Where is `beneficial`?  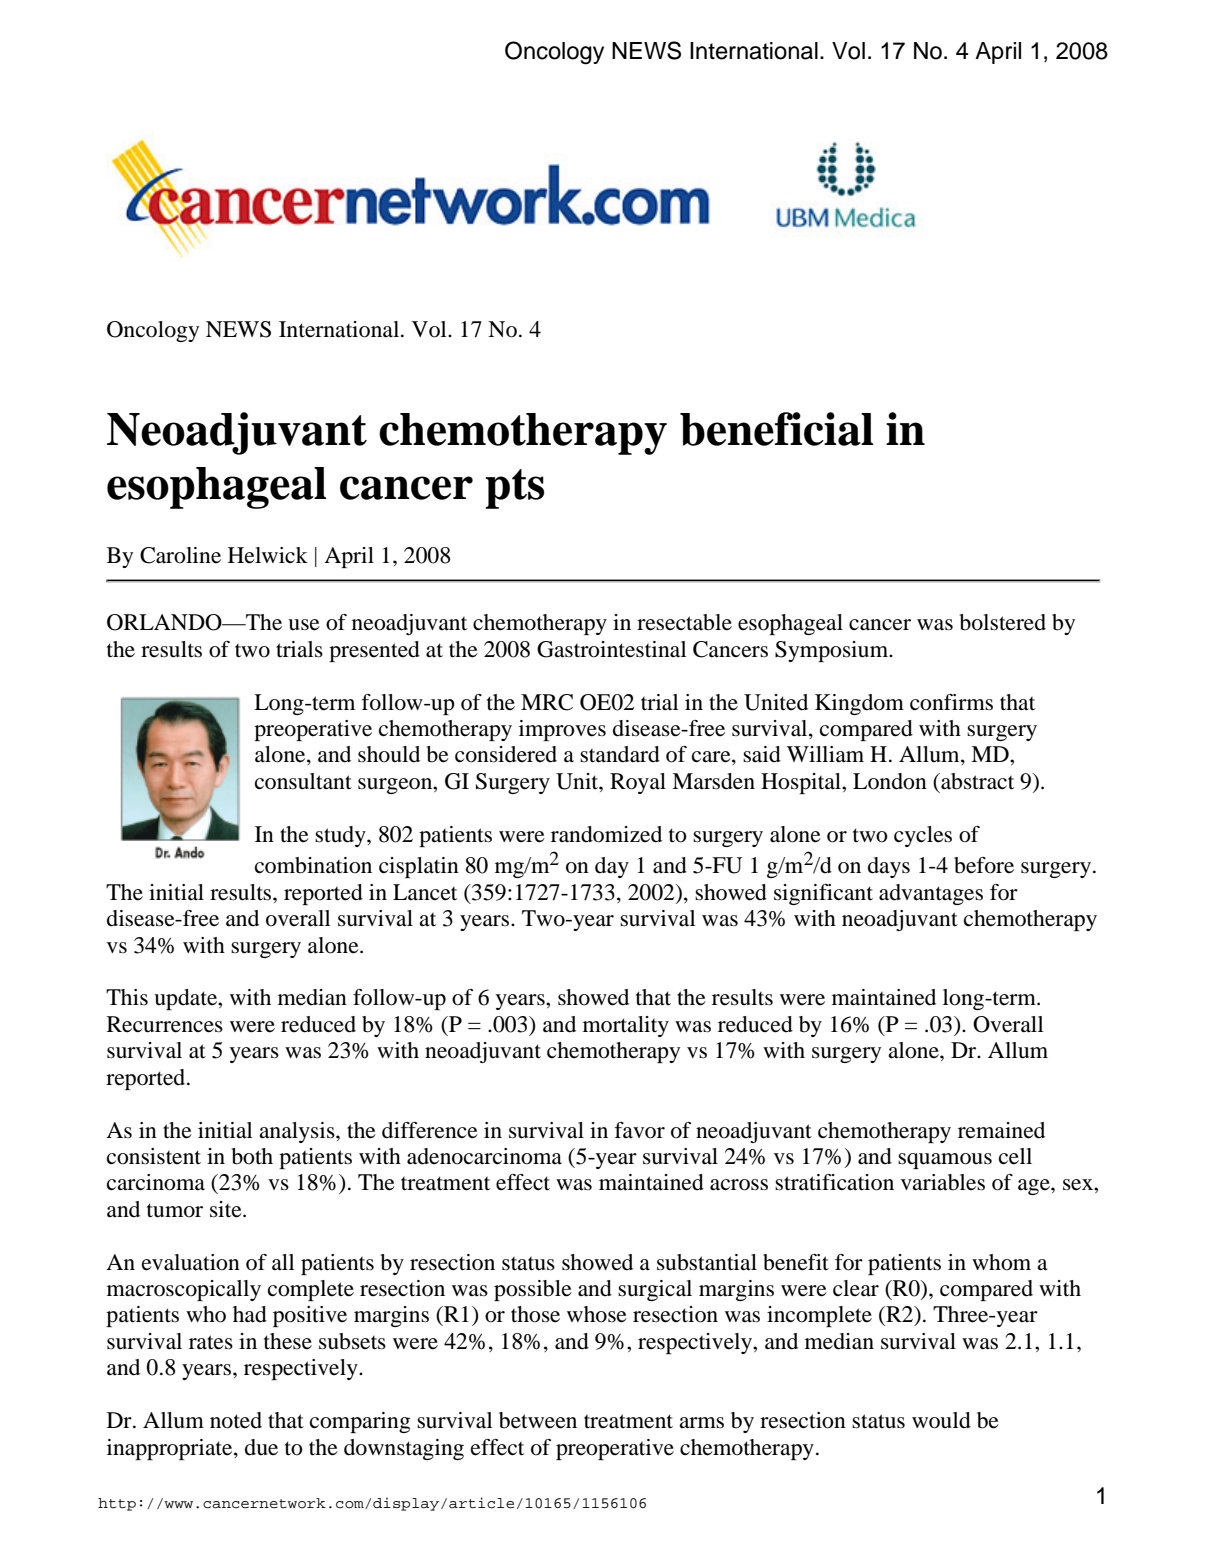
beneficial is located at coordinates (776, 429).
